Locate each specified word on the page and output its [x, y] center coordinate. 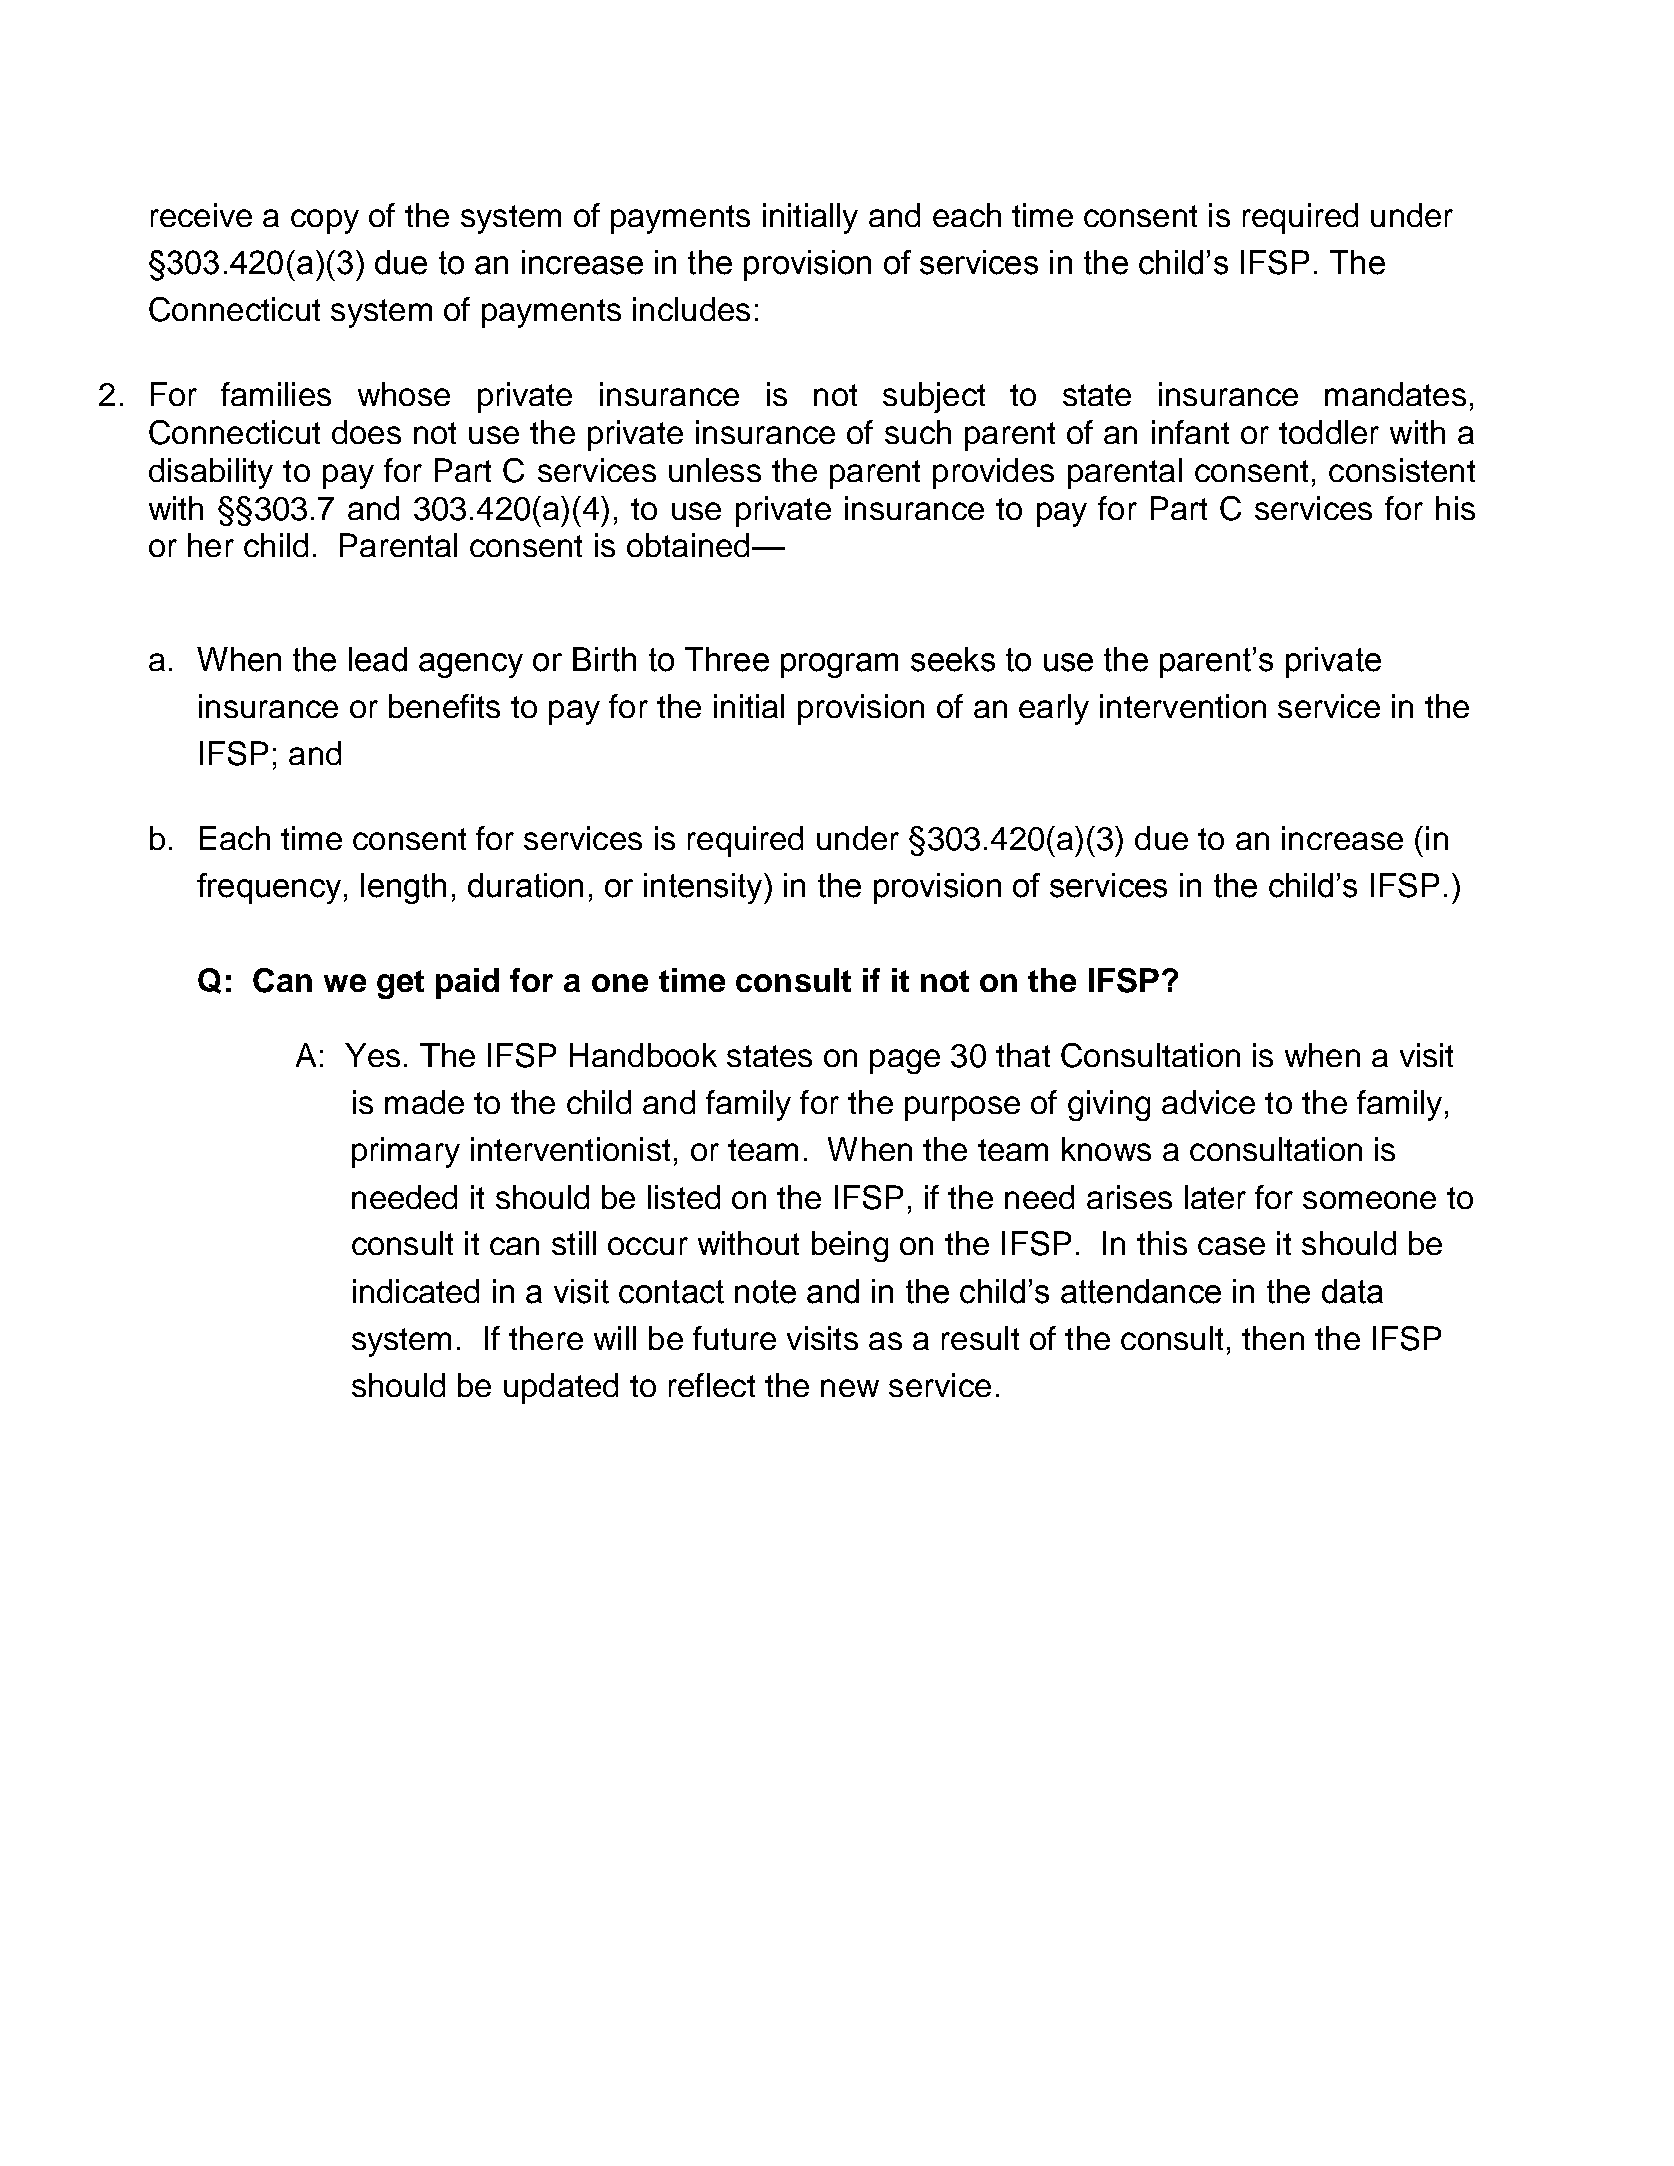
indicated [416, 1291]
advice [1208, 1102]
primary [406, 1152]
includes [691, 309]
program [839, 665]
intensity [704, 888]
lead [378, 659]
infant [1190, 432]
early [1054, 709]
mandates [1395, 394]
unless [715, 470]
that [1023, 1055]
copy [325, 221]
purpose [962, 1108]
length [403, 888]
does [366, 432]
